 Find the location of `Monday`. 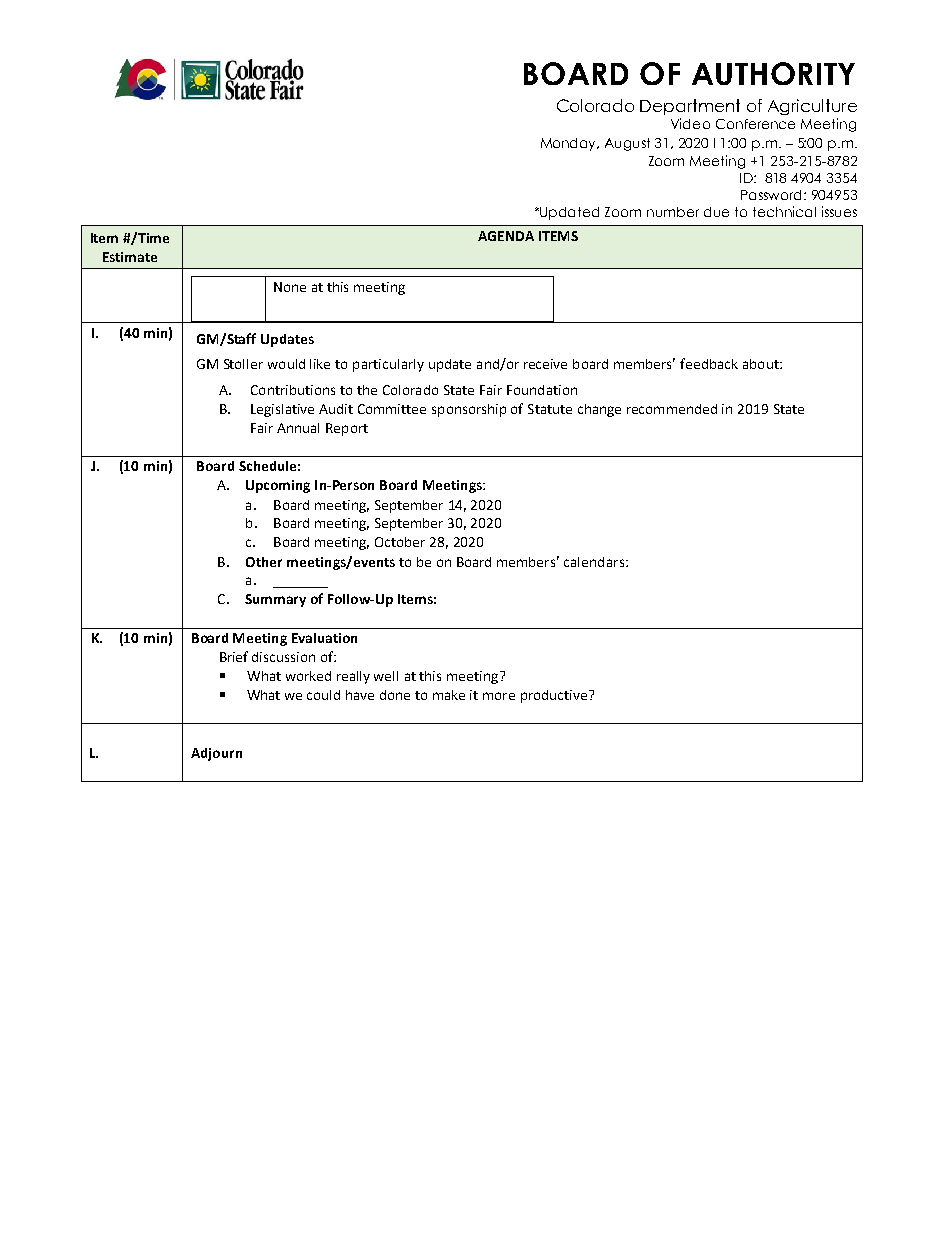

Monday is located at coordinates (570, 144).
